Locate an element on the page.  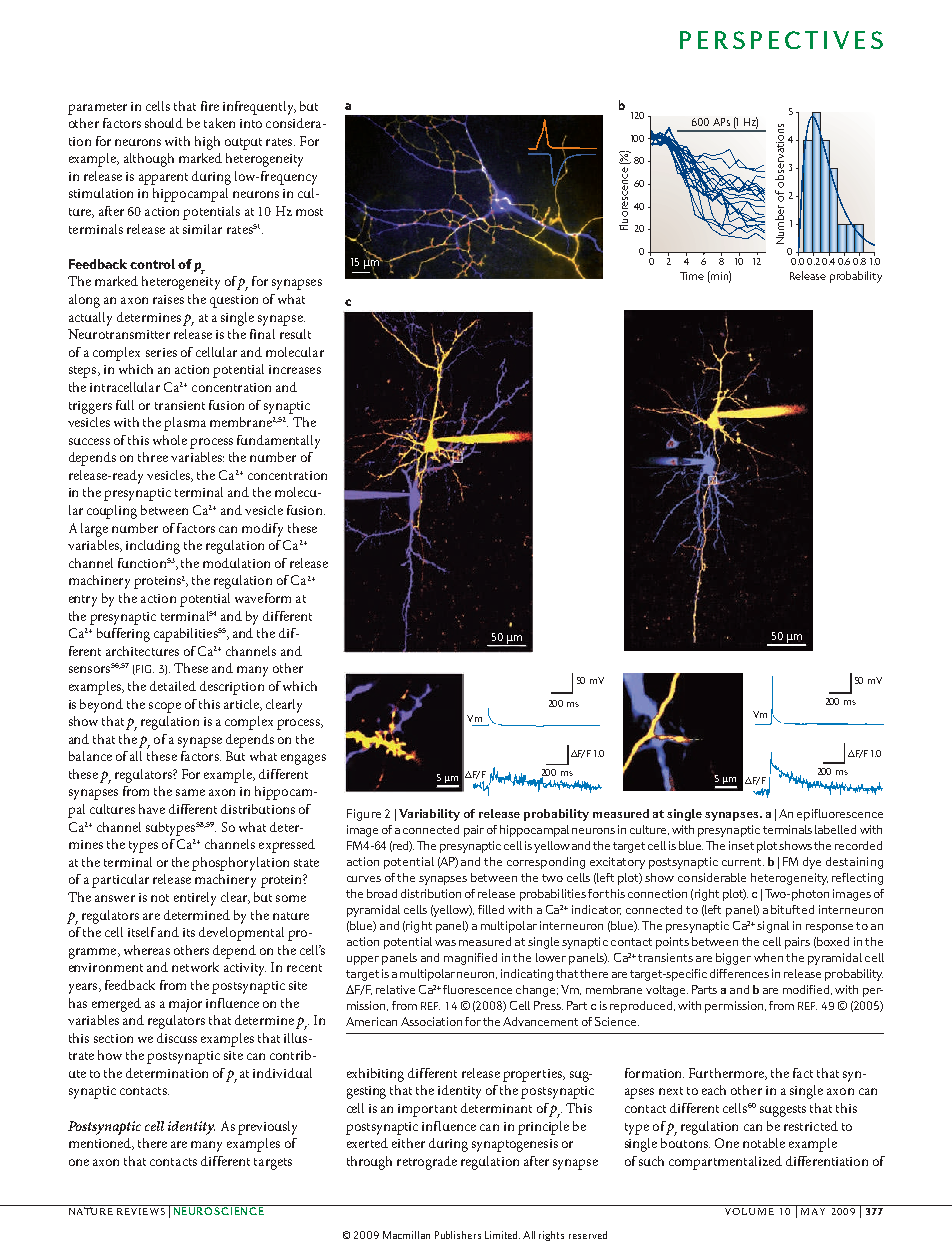
Variability is located at coordinates (429, 815).
